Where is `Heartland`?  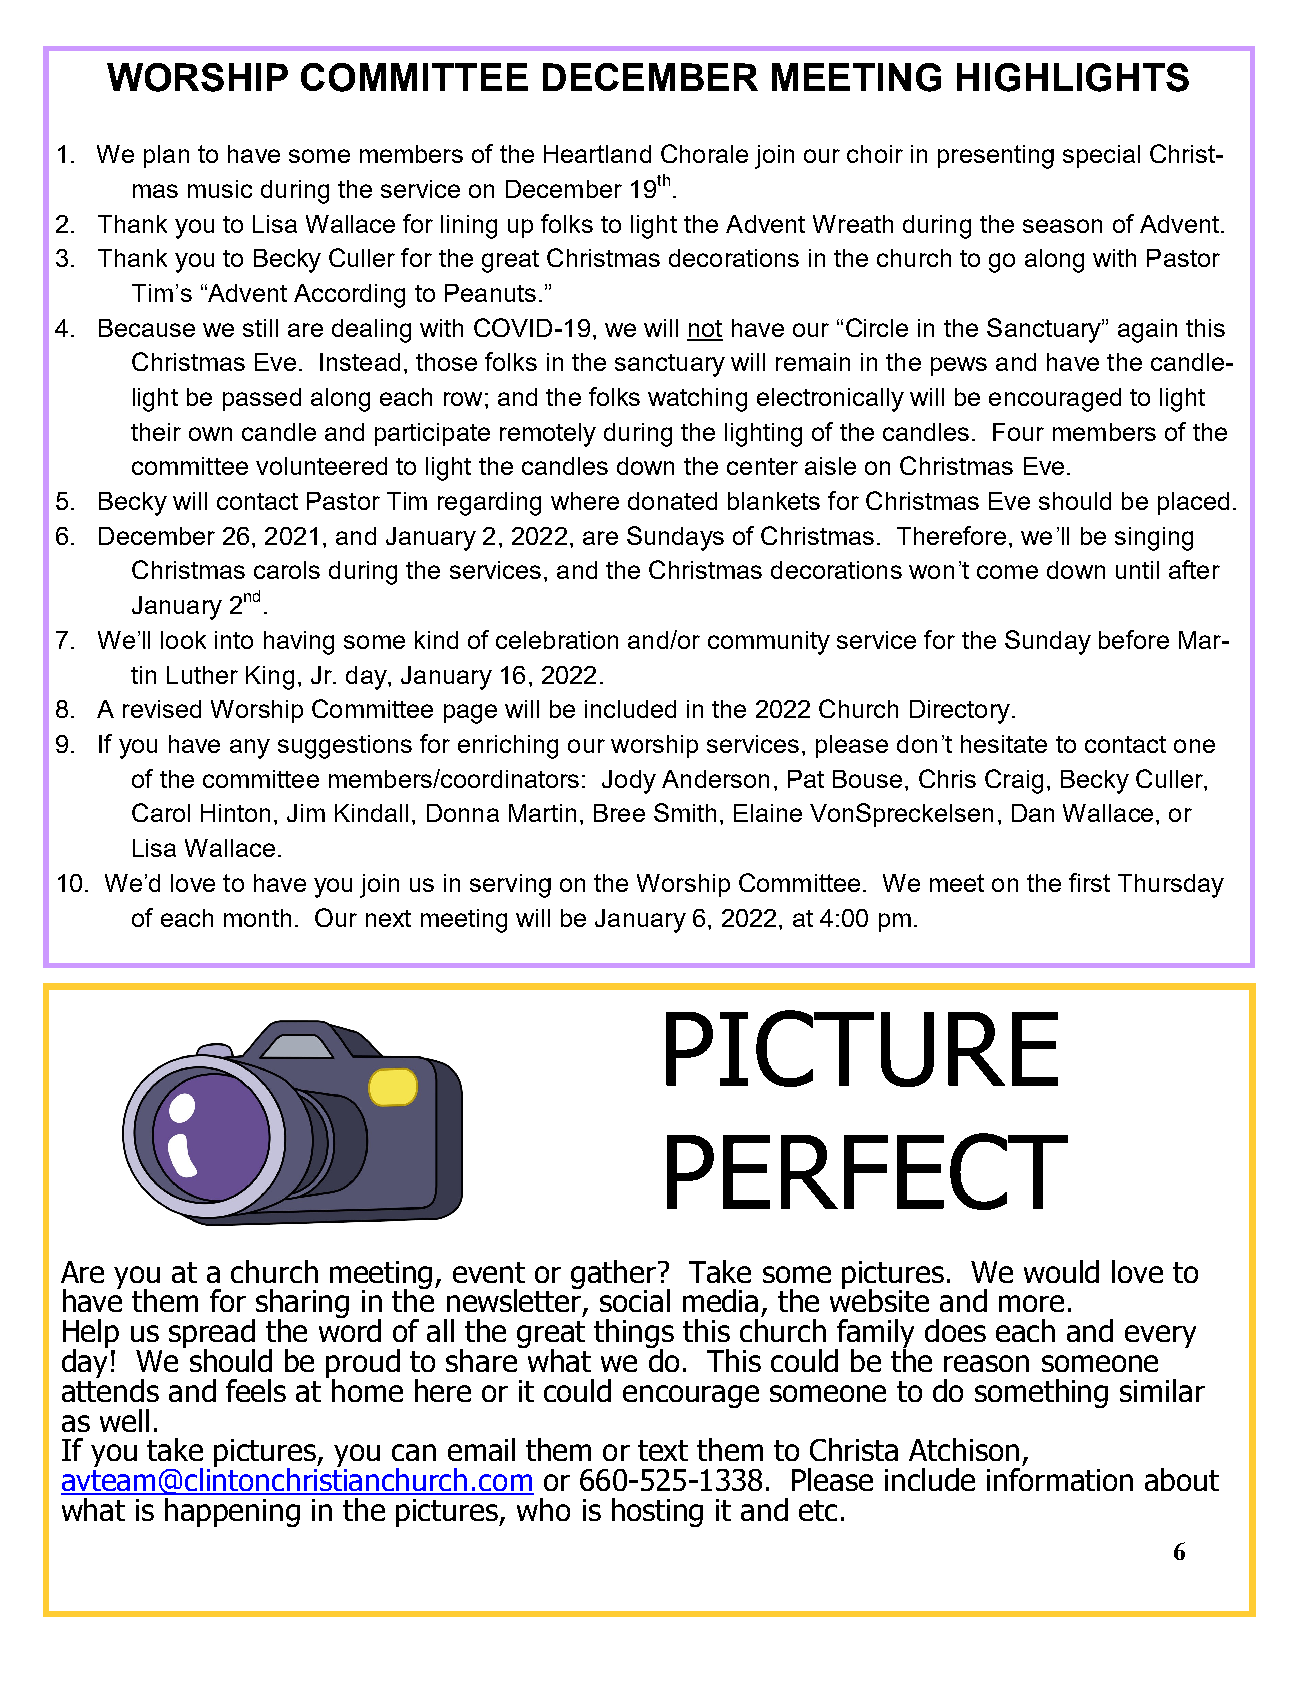 Heartland is located at coordinates (597, 154).
